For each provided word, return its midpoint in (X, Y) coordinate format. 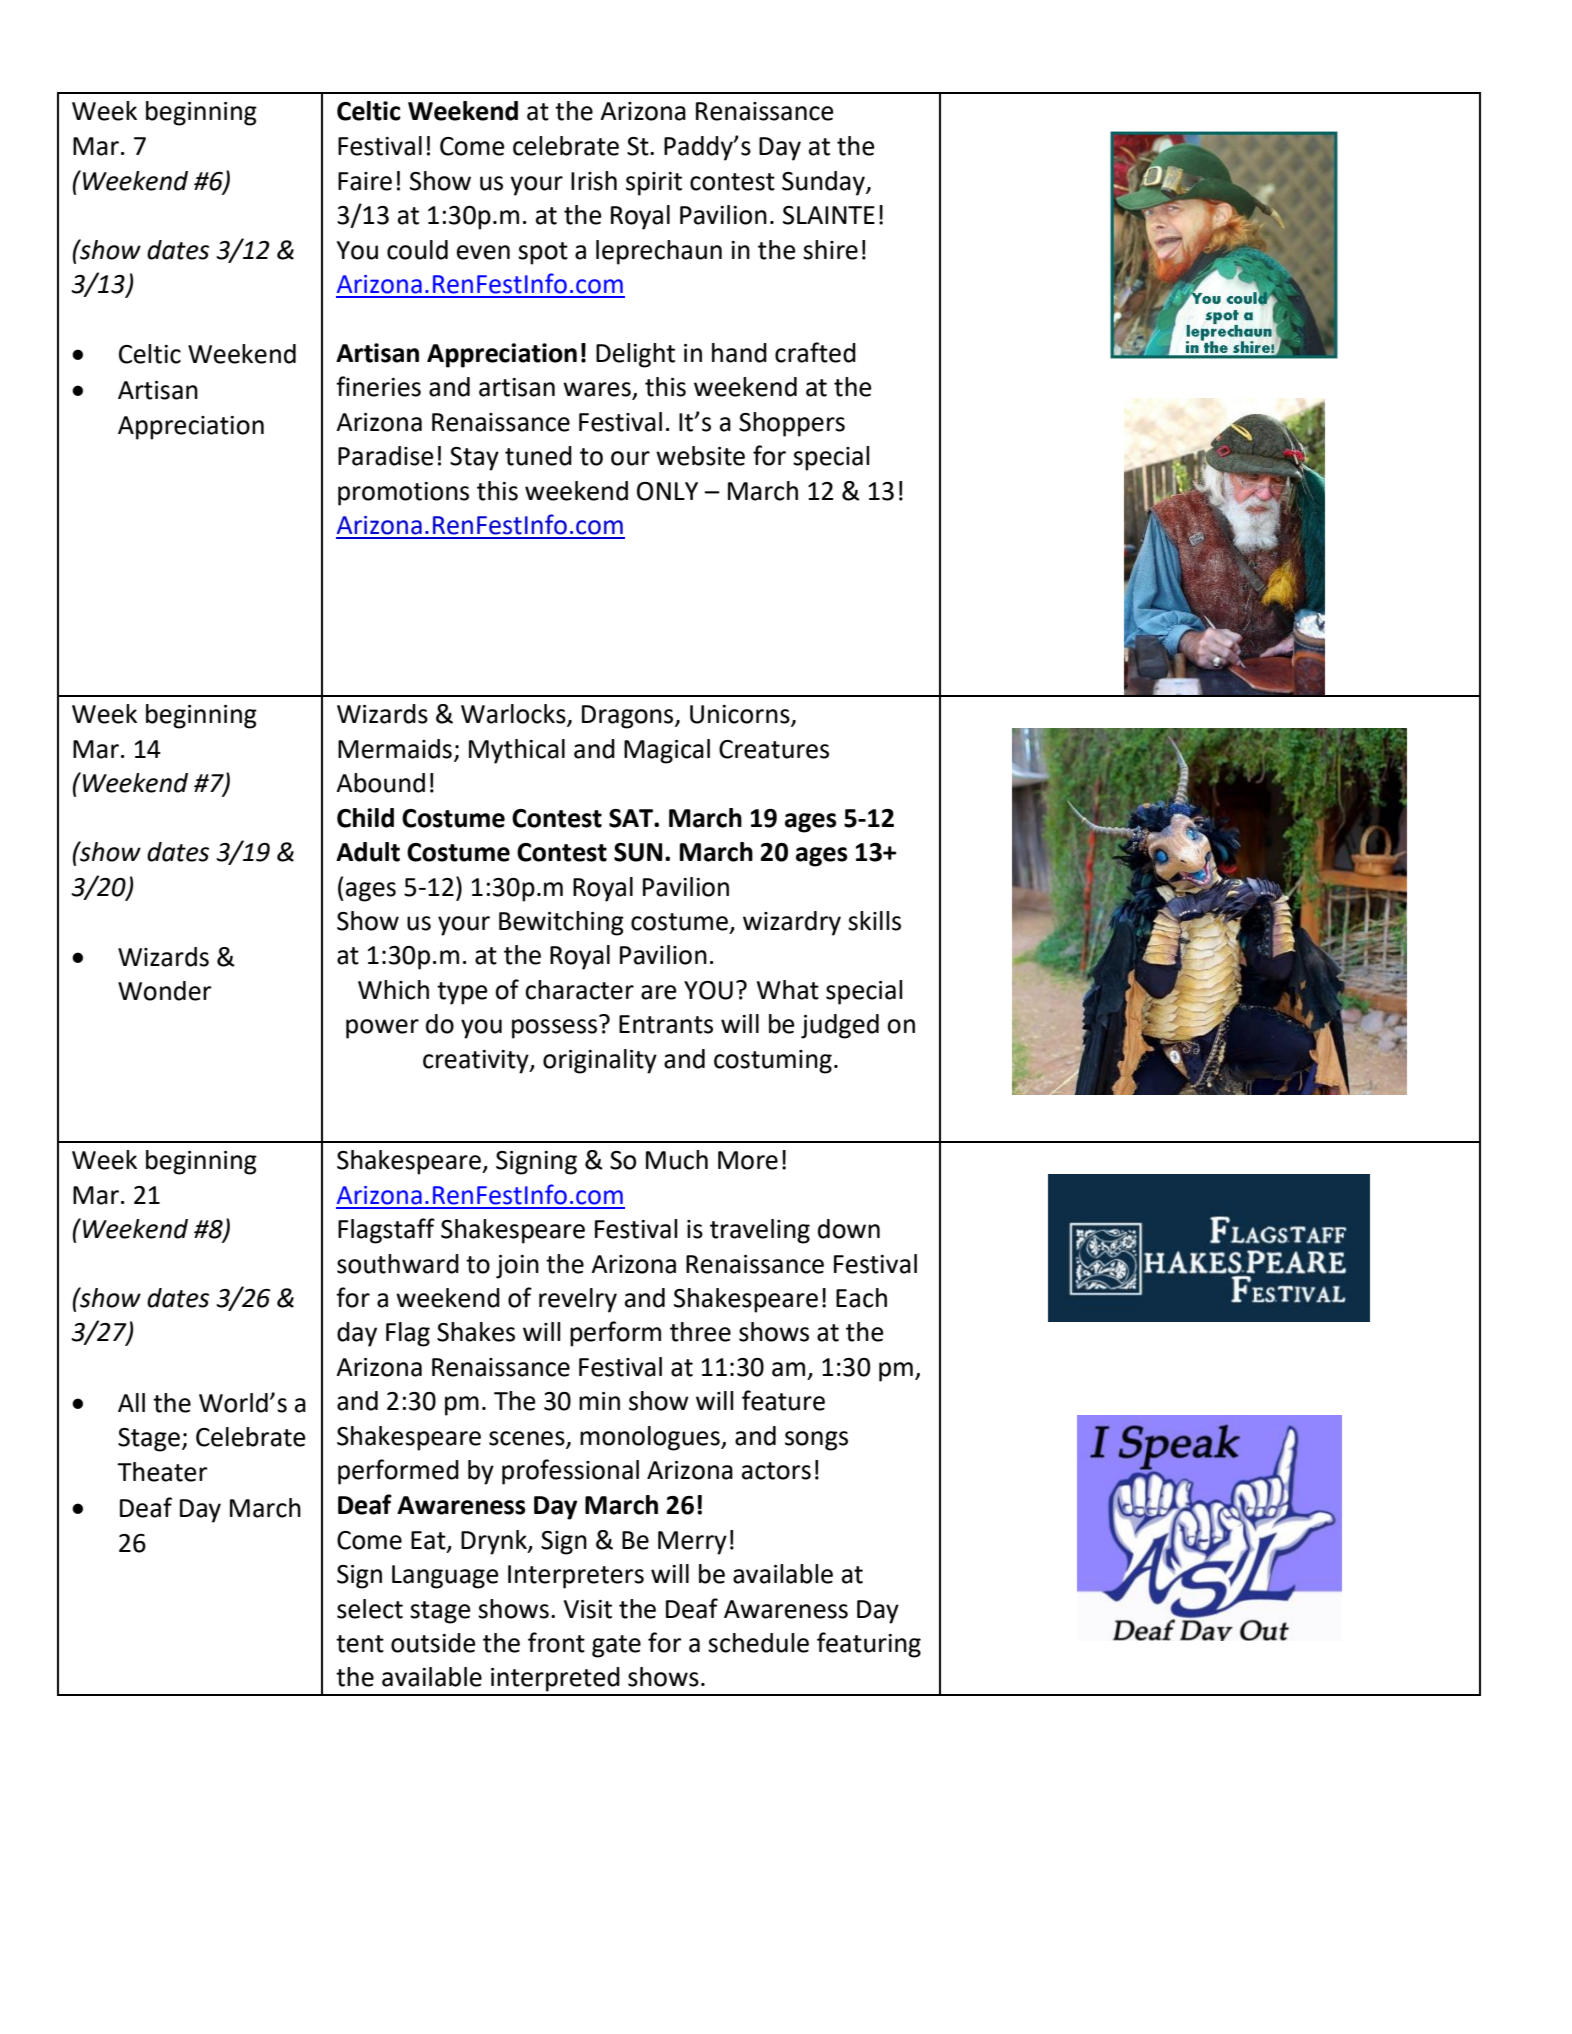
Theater (162, 1472)
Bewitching (561, 923)
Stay (474, 459)
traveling (760, 1231)
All (131, 1402)
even (483, 252)
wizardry (792, 923)
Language (445, 1577)
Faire (365, 181)
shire (830, 250)
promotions (403, 494)
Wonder (164, 991)
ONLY (667, 491)
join (517, 1267)
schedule (758, 1643)
